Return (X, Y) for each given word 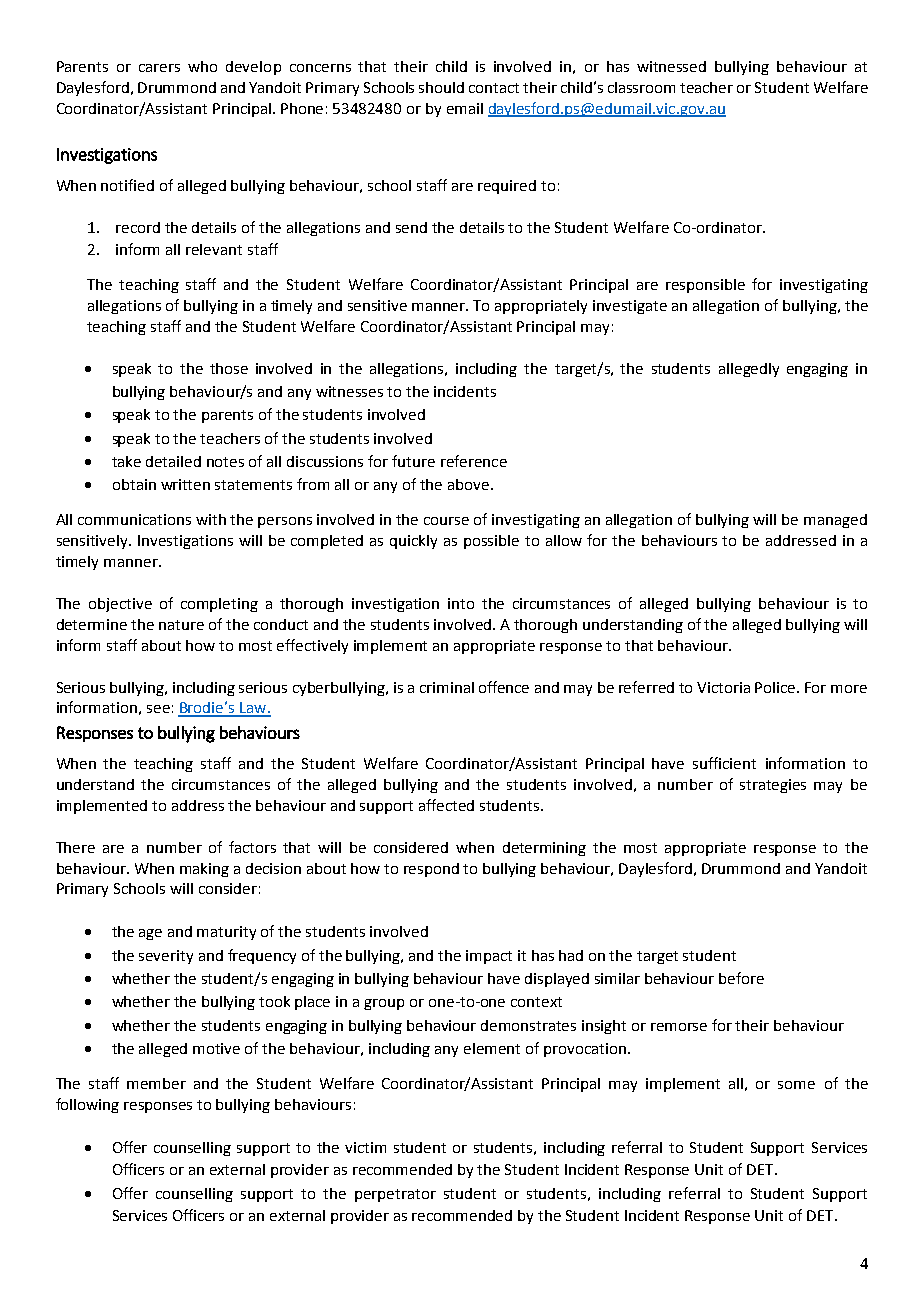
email (465, 108)
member (156, 1083)
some (796, 1085)
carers (159, 68)
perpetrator (395, 1195)
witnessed (671, 66)
